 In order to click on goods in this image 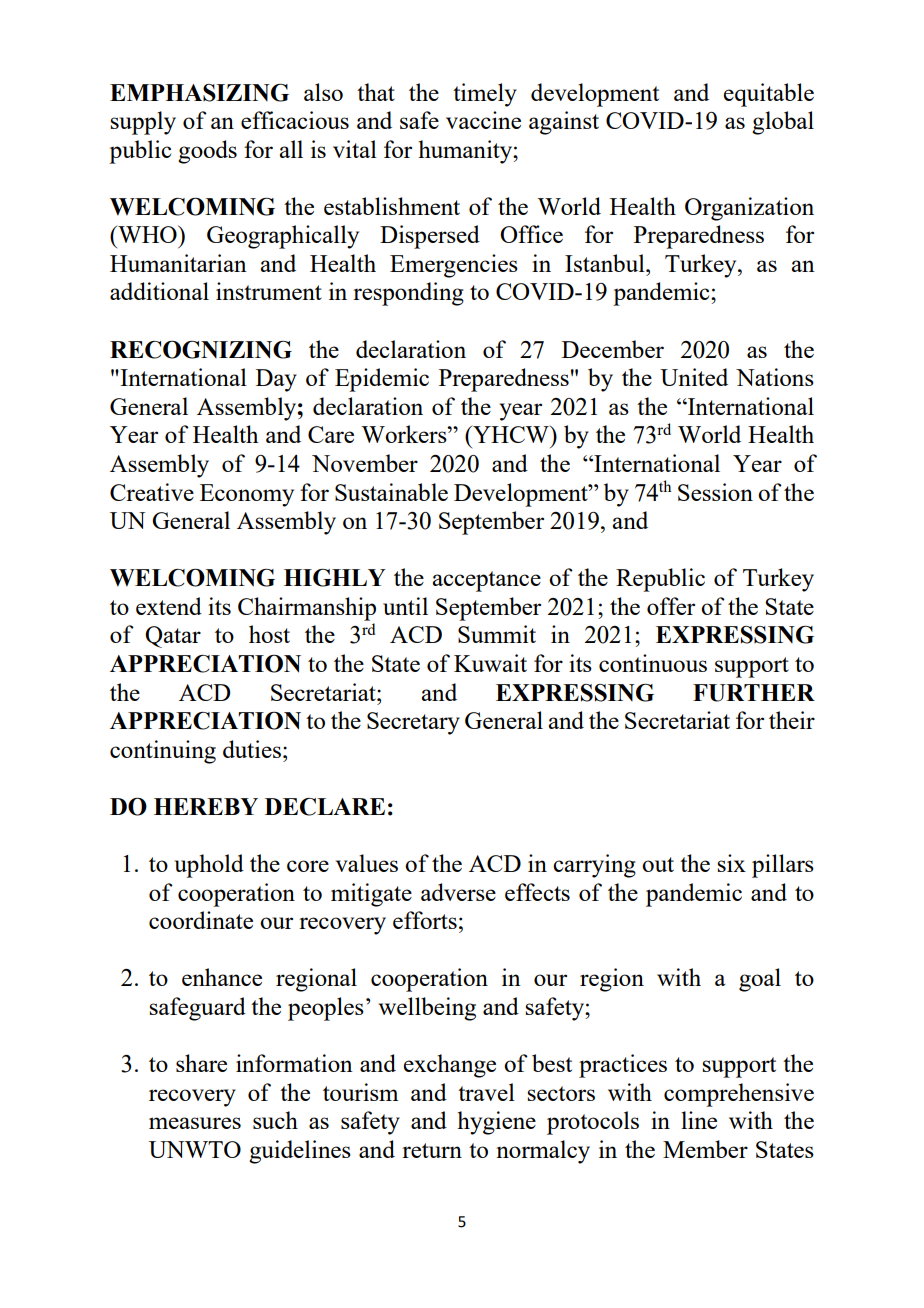, I will do `click(207, 152)`.
